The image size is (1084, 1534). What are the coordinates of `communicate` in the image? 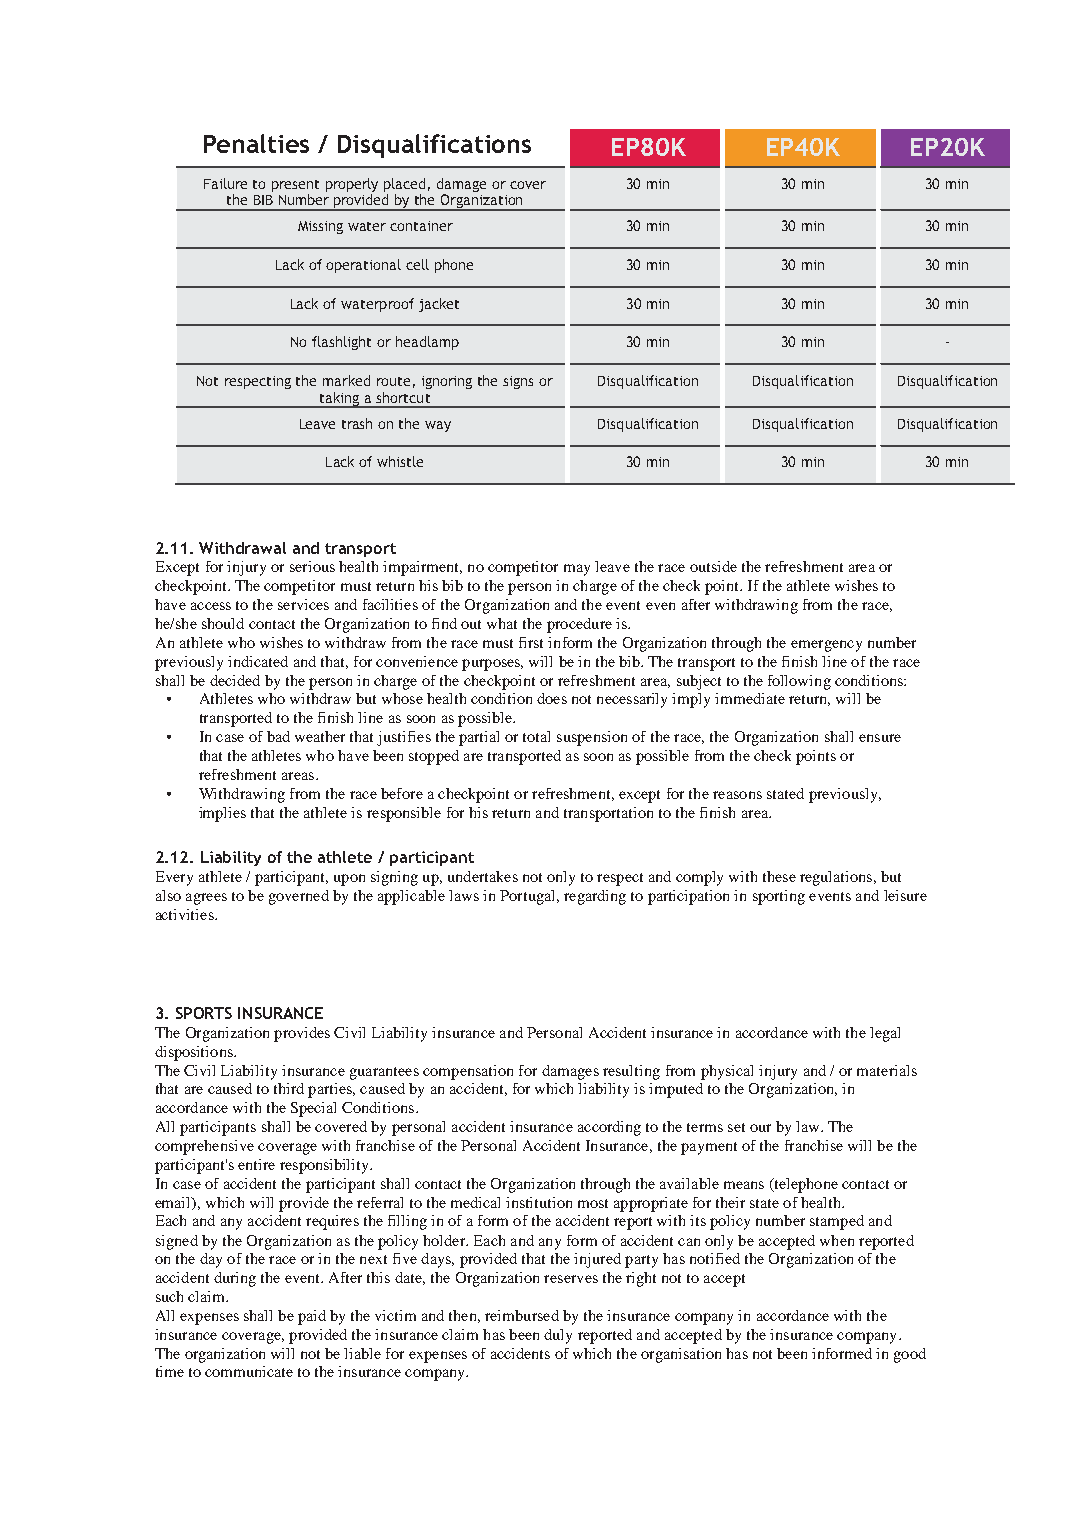 It's located at (249, 1371).
